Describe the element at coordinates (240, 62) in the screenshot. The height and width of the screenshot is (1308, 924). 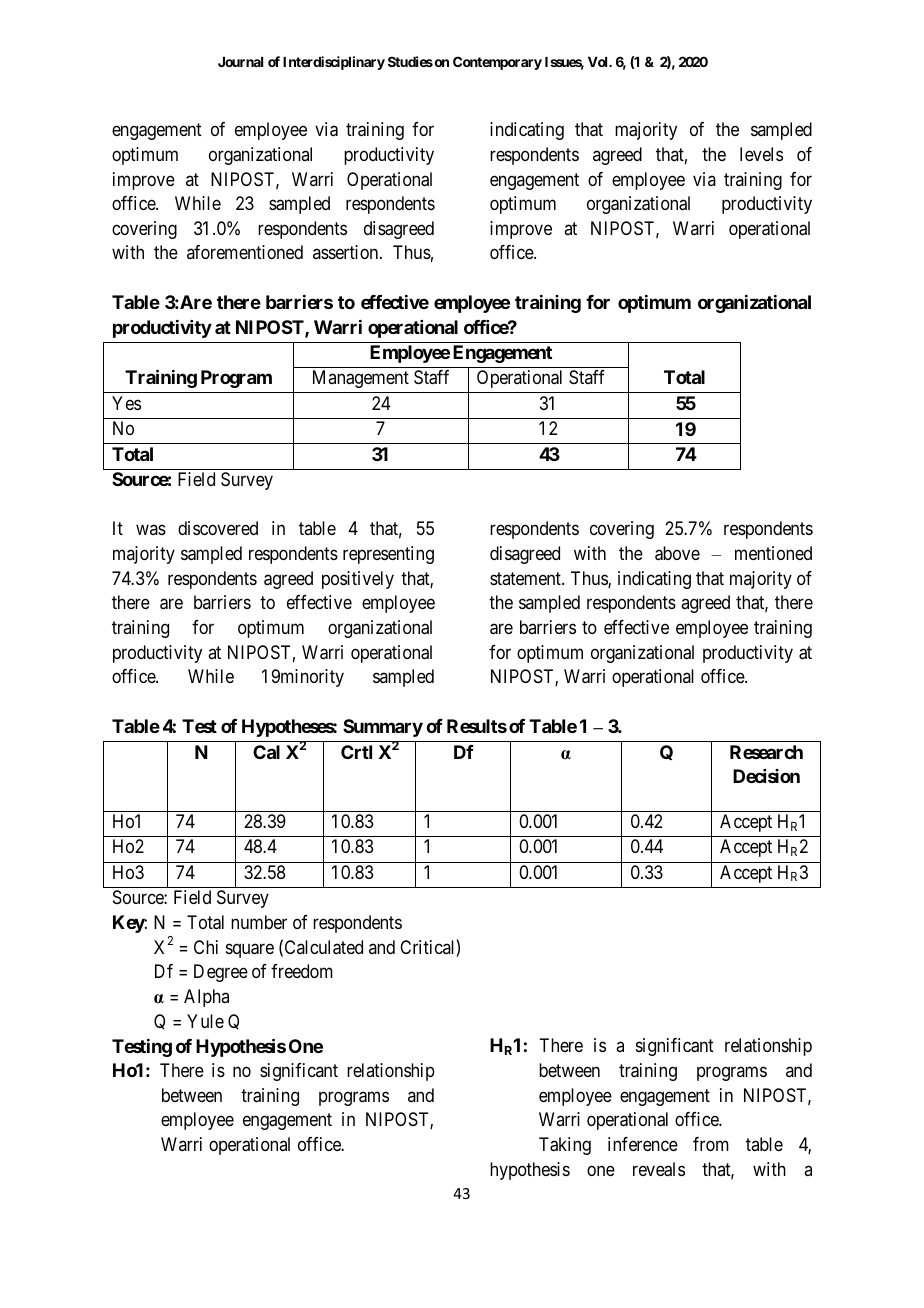
I see `Journal` at that location.
